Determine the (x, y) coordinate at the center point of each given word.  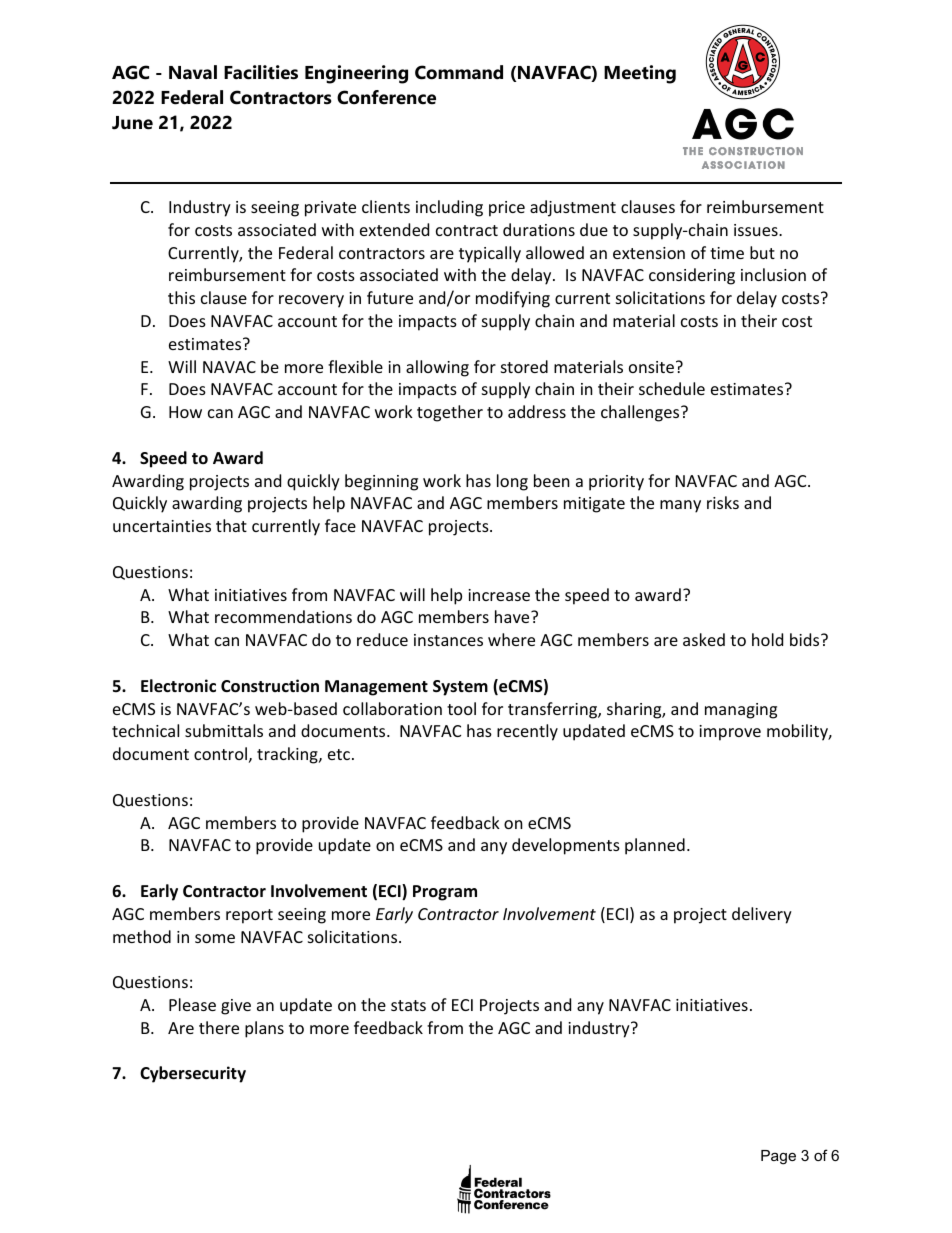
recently (527, 732)
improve (730, 733)
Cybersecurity (193, 1074)
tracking (288, 755)
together (450, 413)
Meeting (640, 74)
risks (723, 502)
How (185, 412)
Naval (193, 72)
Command (459, 72)
